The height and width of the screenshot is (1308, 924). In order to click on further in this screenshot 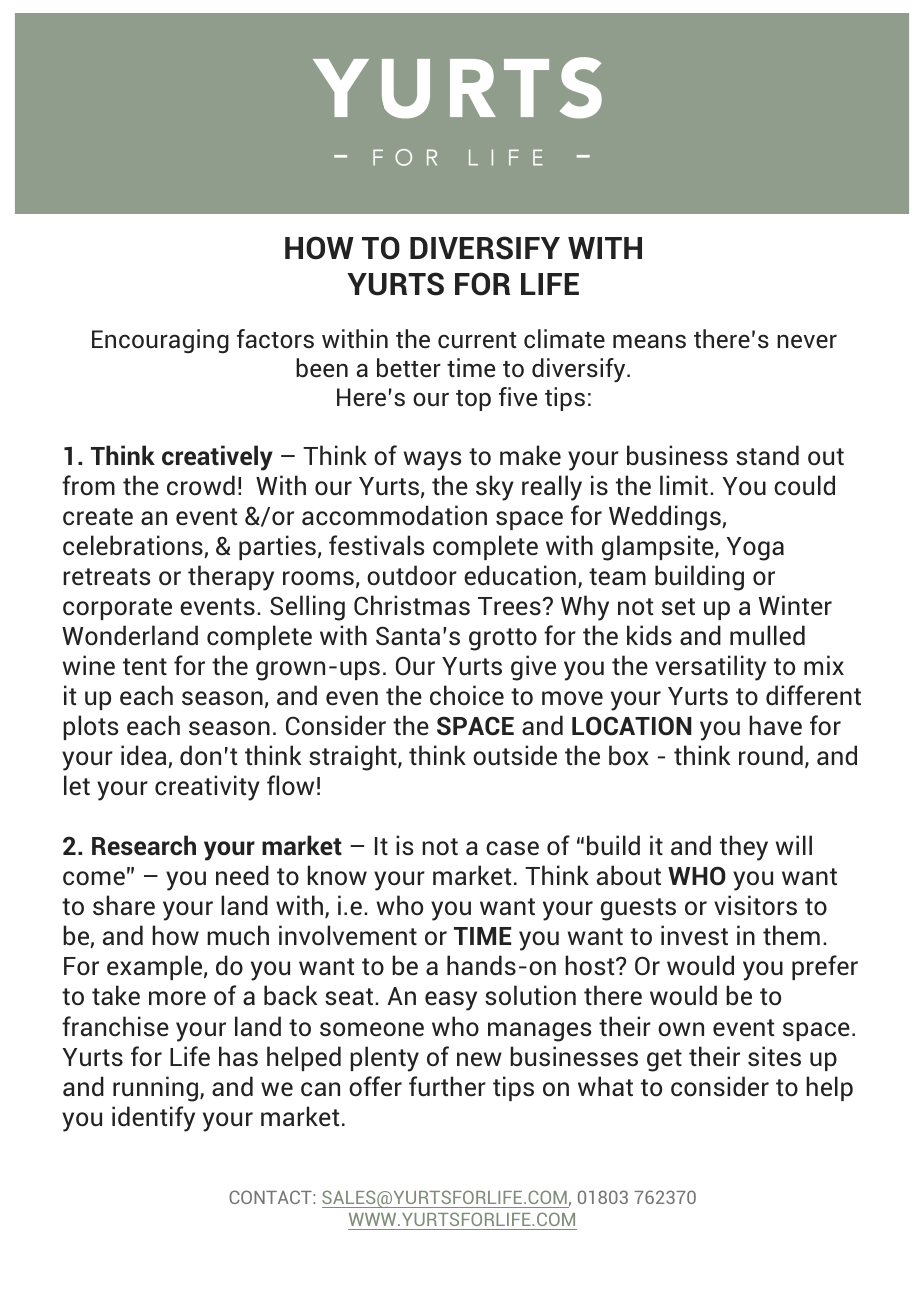, I will do `click(447, 1086)`.
